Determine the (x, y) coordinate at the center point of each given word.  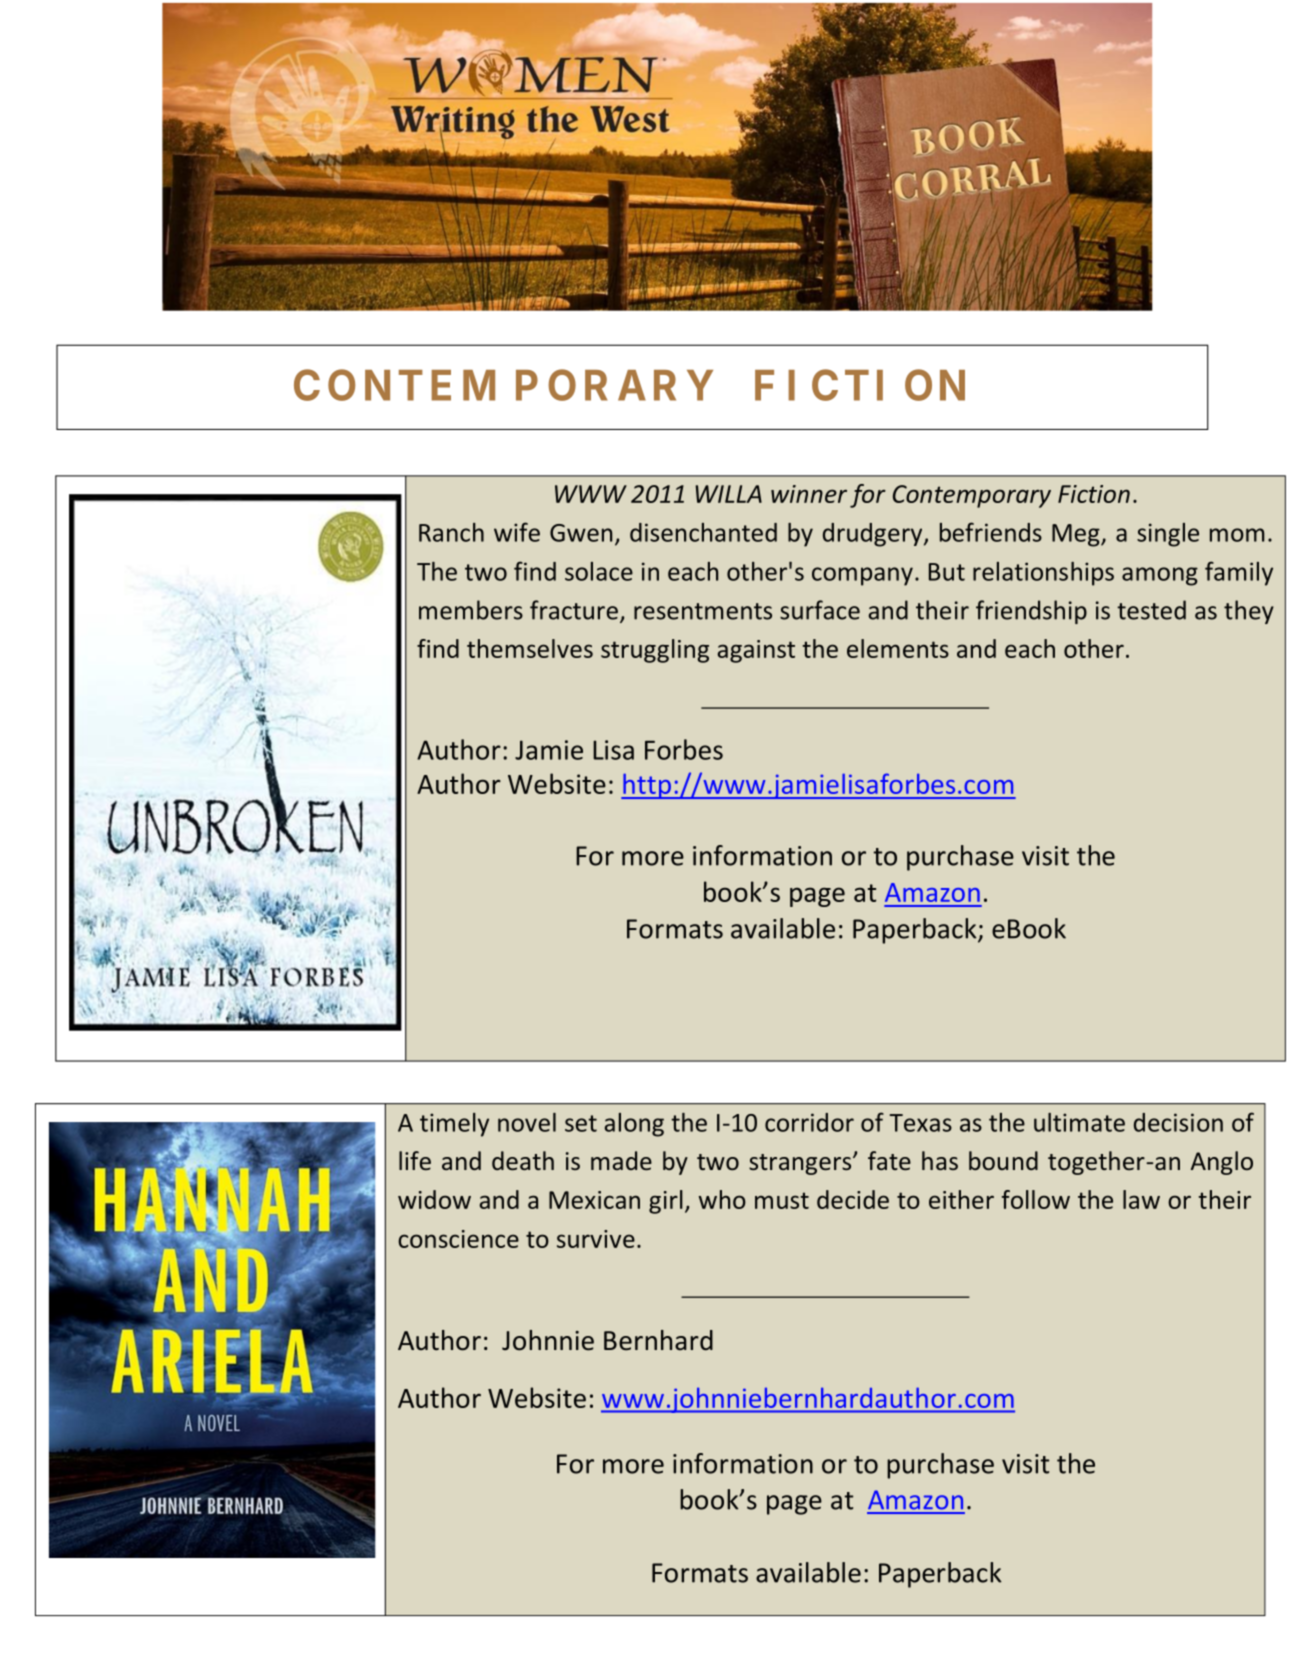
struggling (655, 651)
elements (898, 648)
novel (527, 1122)
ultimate (1079, 1122)
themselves (530, 648)
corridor (809, 1122)
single (1168, 535)
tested (1151, 610)
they (1249, 612)
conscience (458, 1239)
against (756, 651)
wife (517, 532)
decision (1178, 1122)
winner (809, 494)
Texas (920, 1123)
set (581, 1123)
